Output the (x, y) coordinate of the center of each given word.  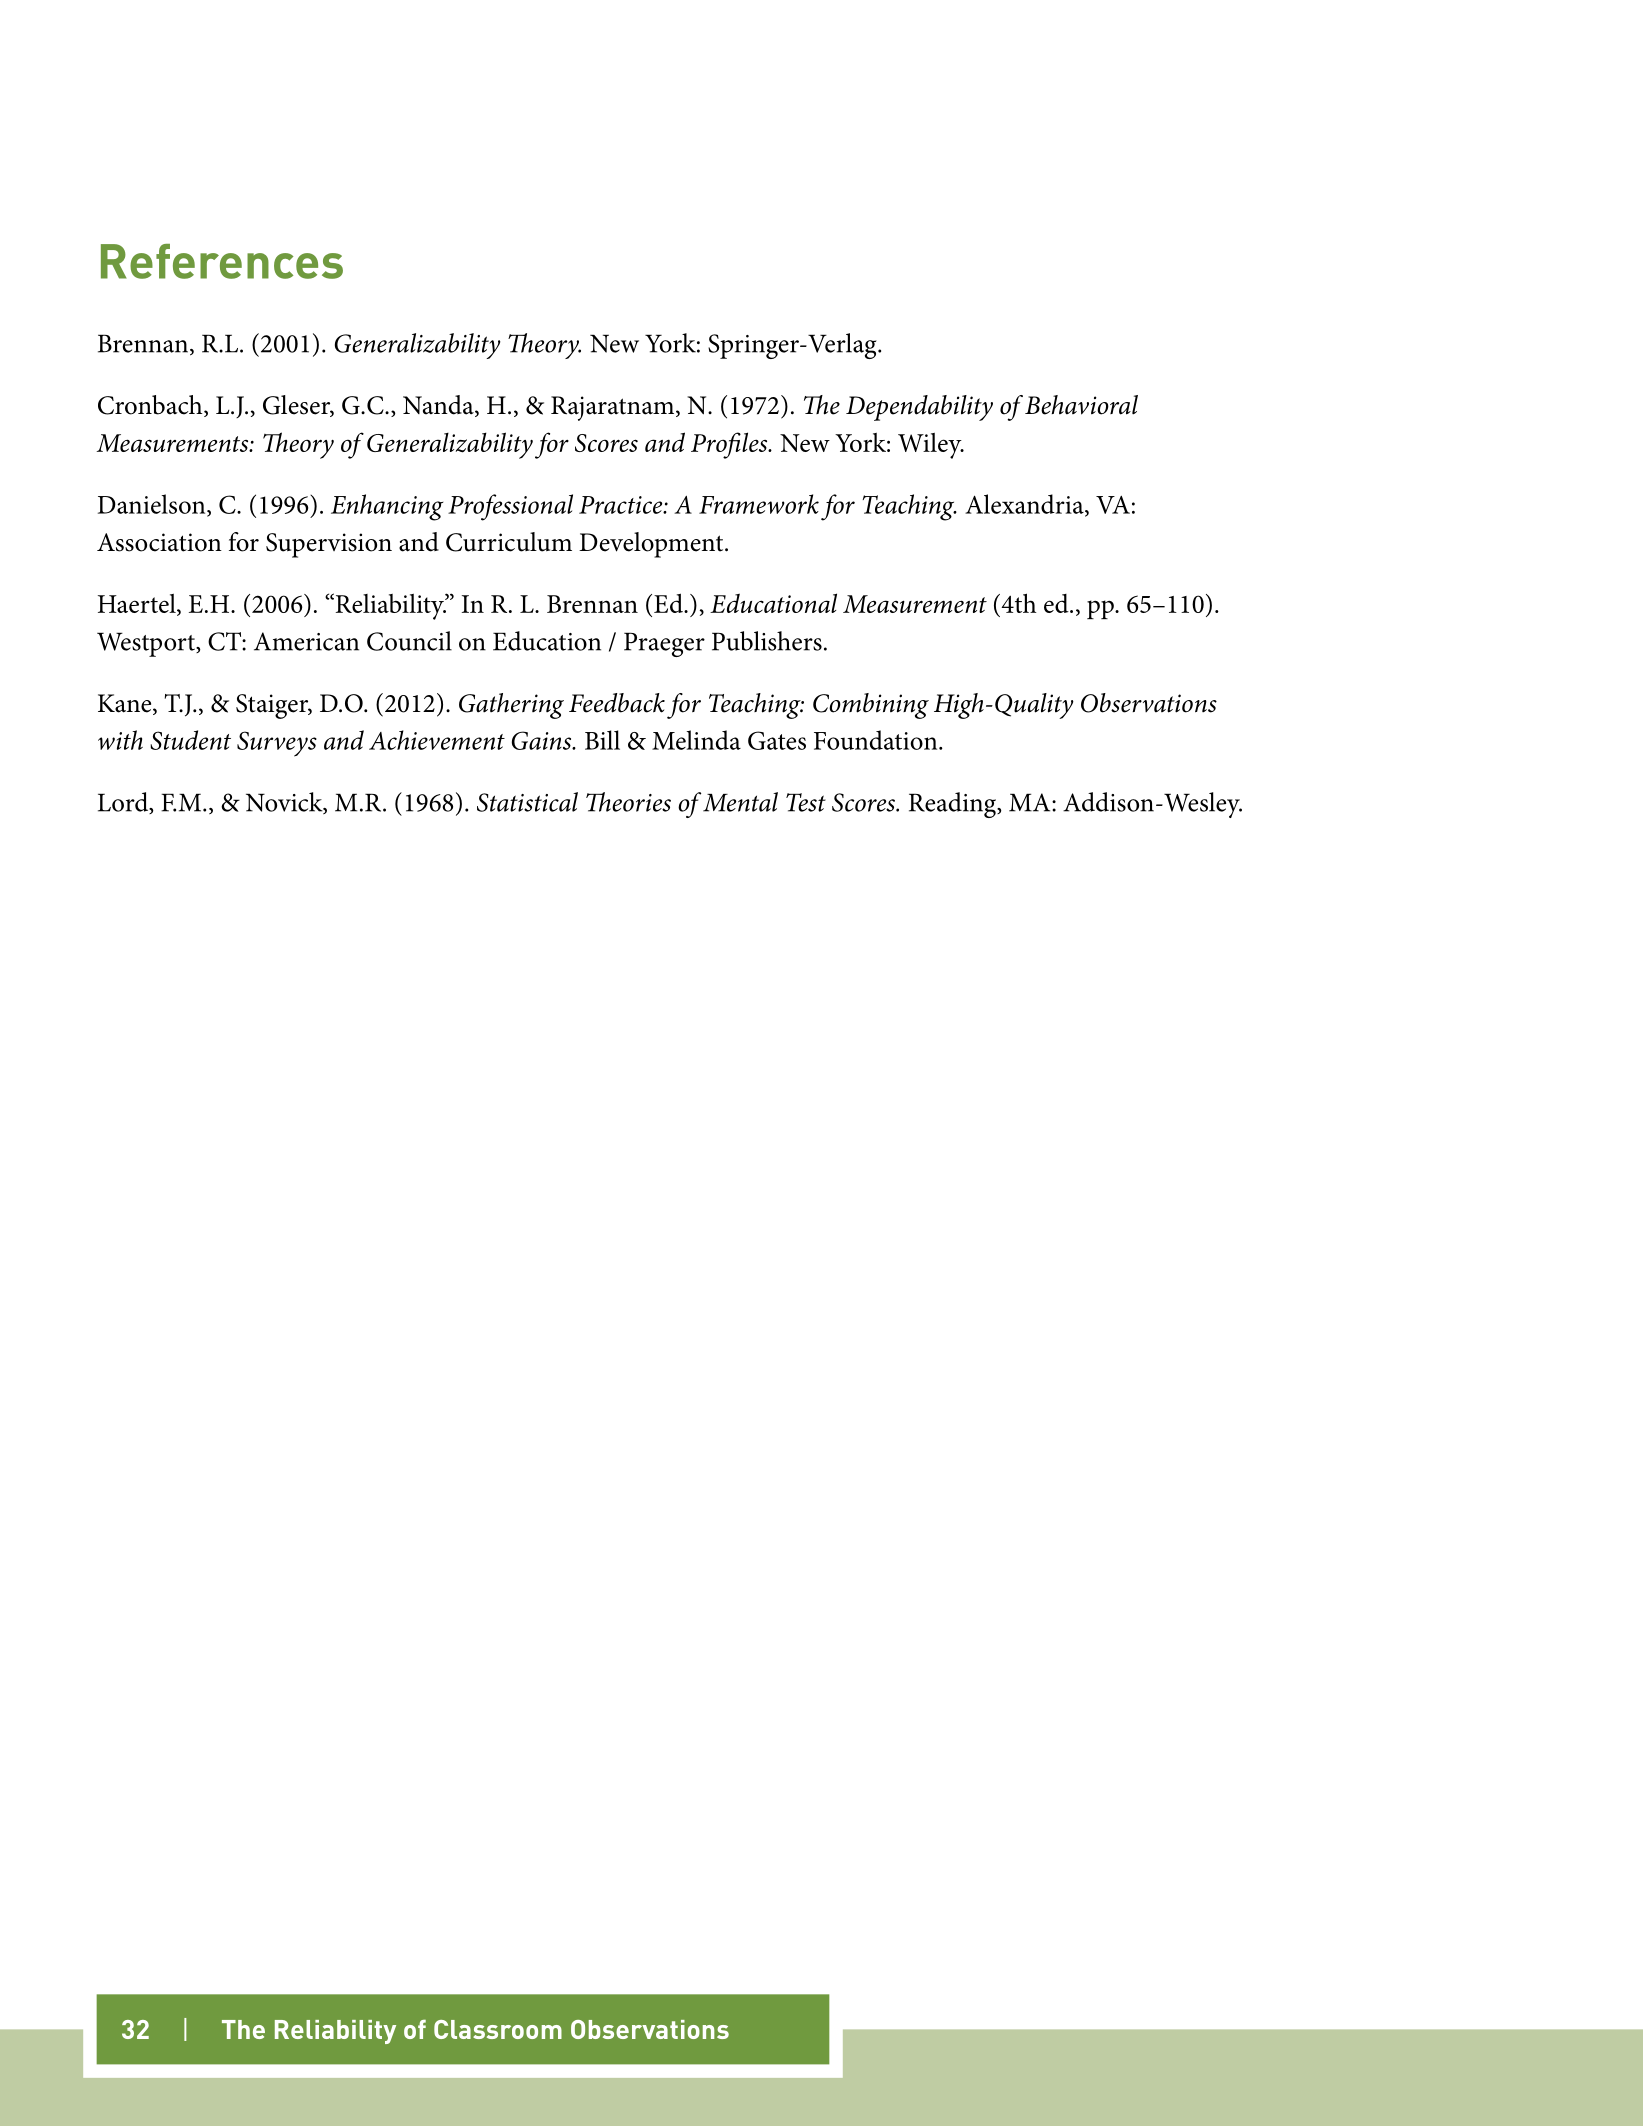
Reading (954, 805)
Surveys (277, 744)
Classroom (498, 2029)
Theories (628, 802)
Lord (124, 803)
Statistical (527, 802)
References (222, 261)
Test (806, 802)
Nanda (439, 406)
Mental (740, 802)
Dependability (919, 408)
